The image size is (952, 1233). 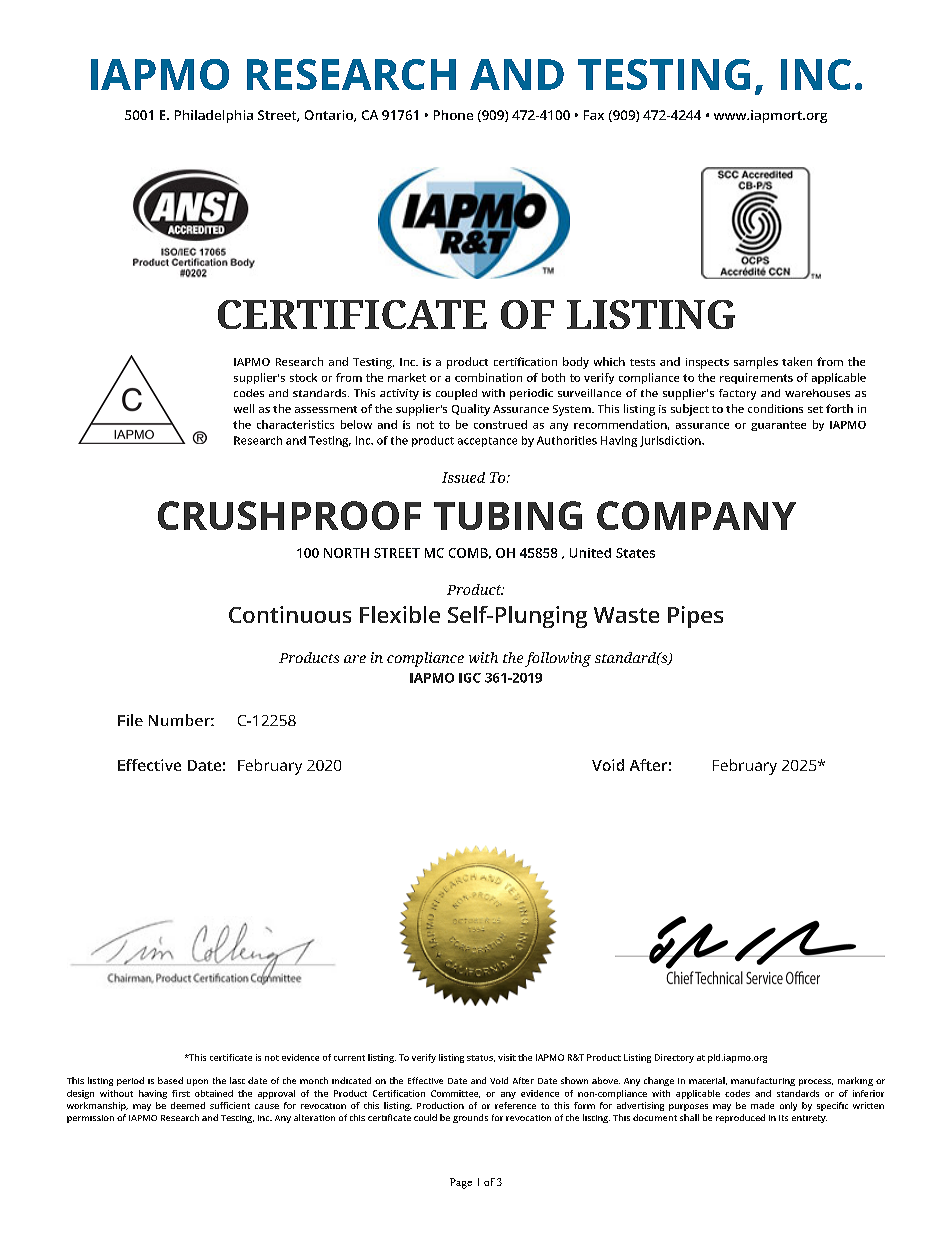 What do you see at coordinates (558, 659) in the image?
I see `following` at bounding box center [558, 659].
